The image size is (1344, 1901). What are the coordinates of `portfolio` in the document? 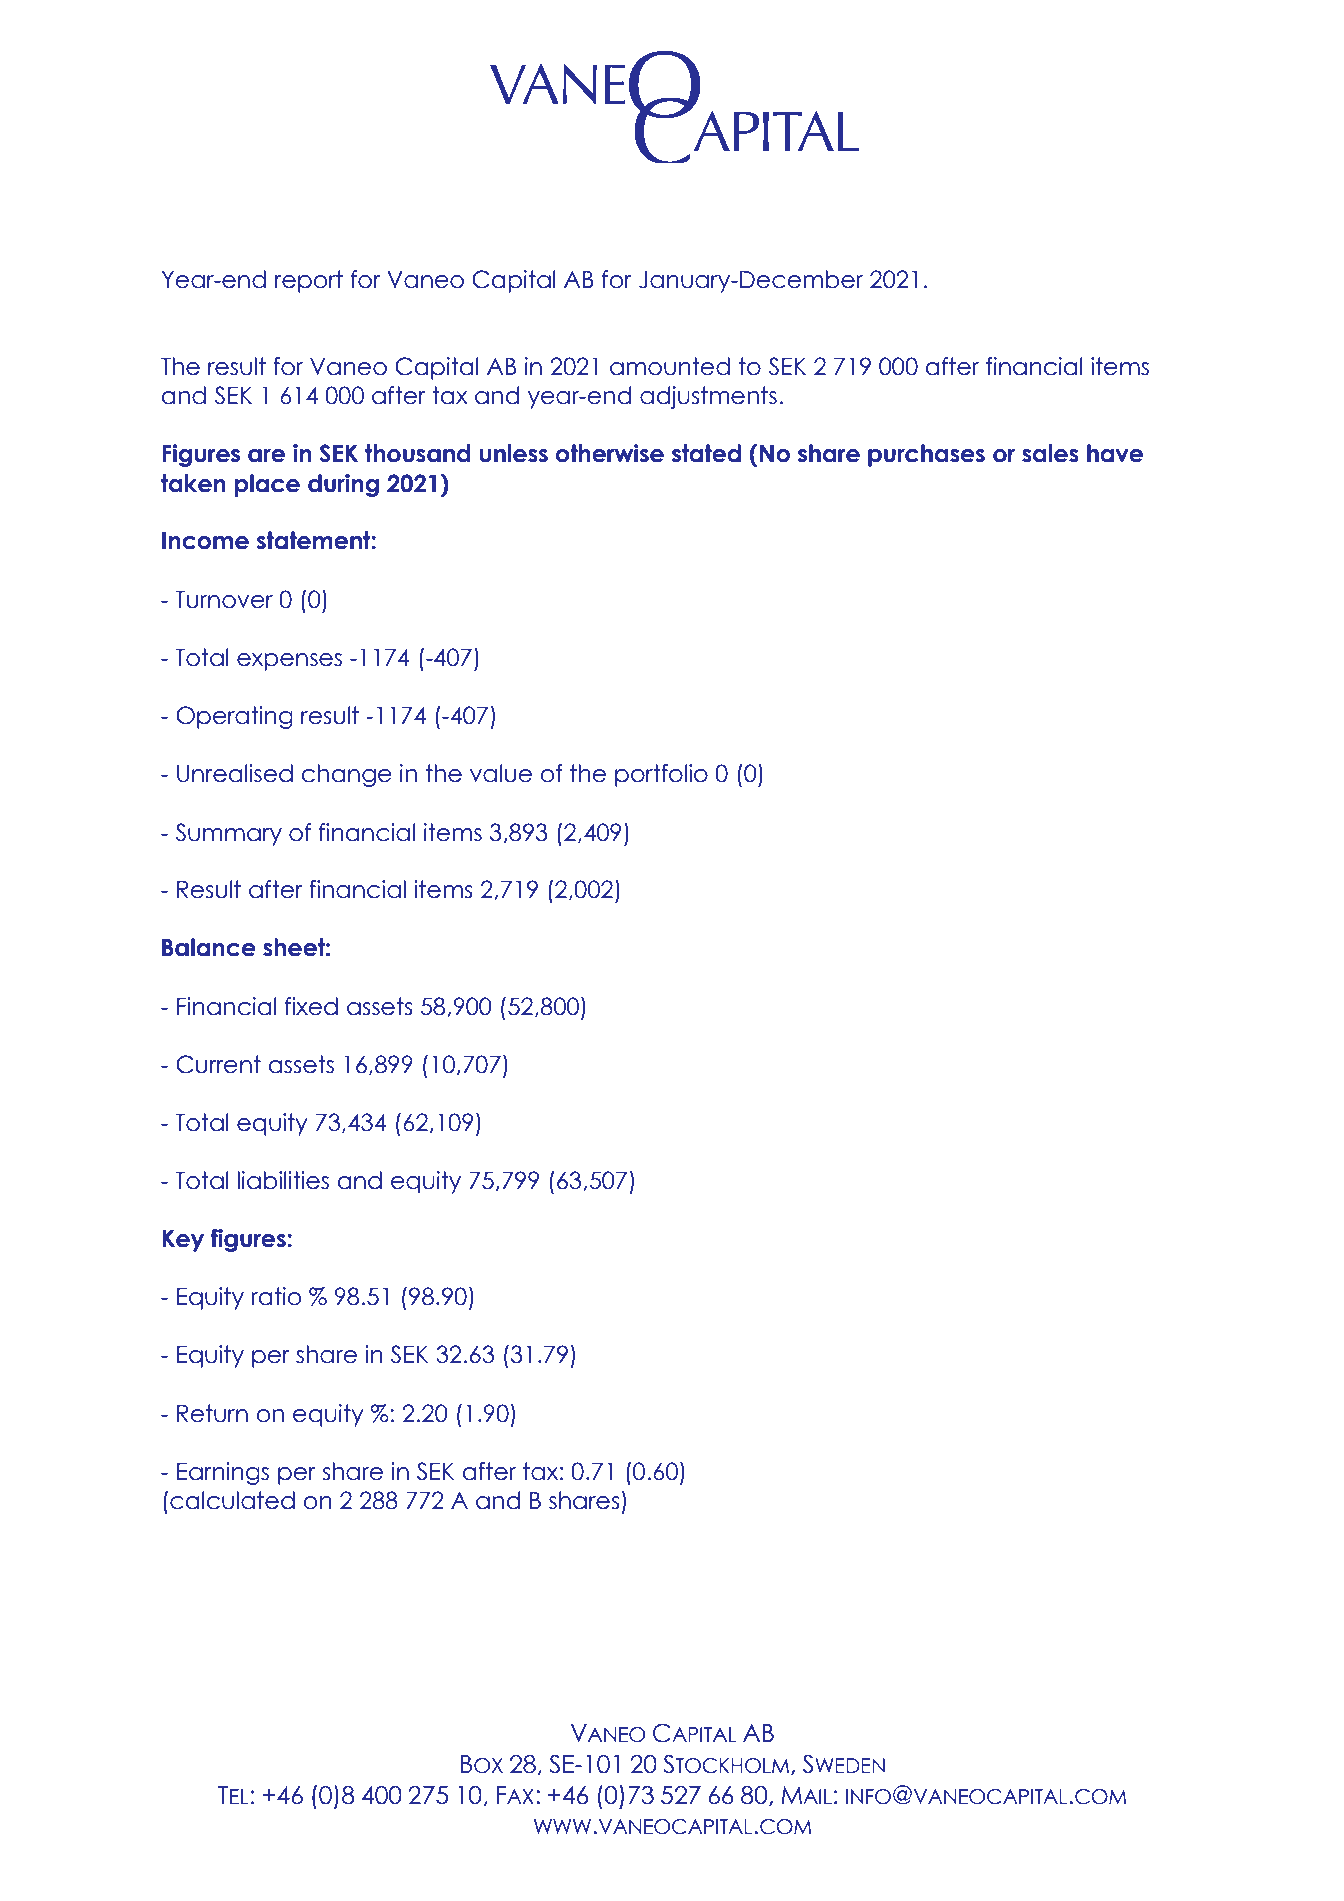 It's located at (661, 775).
